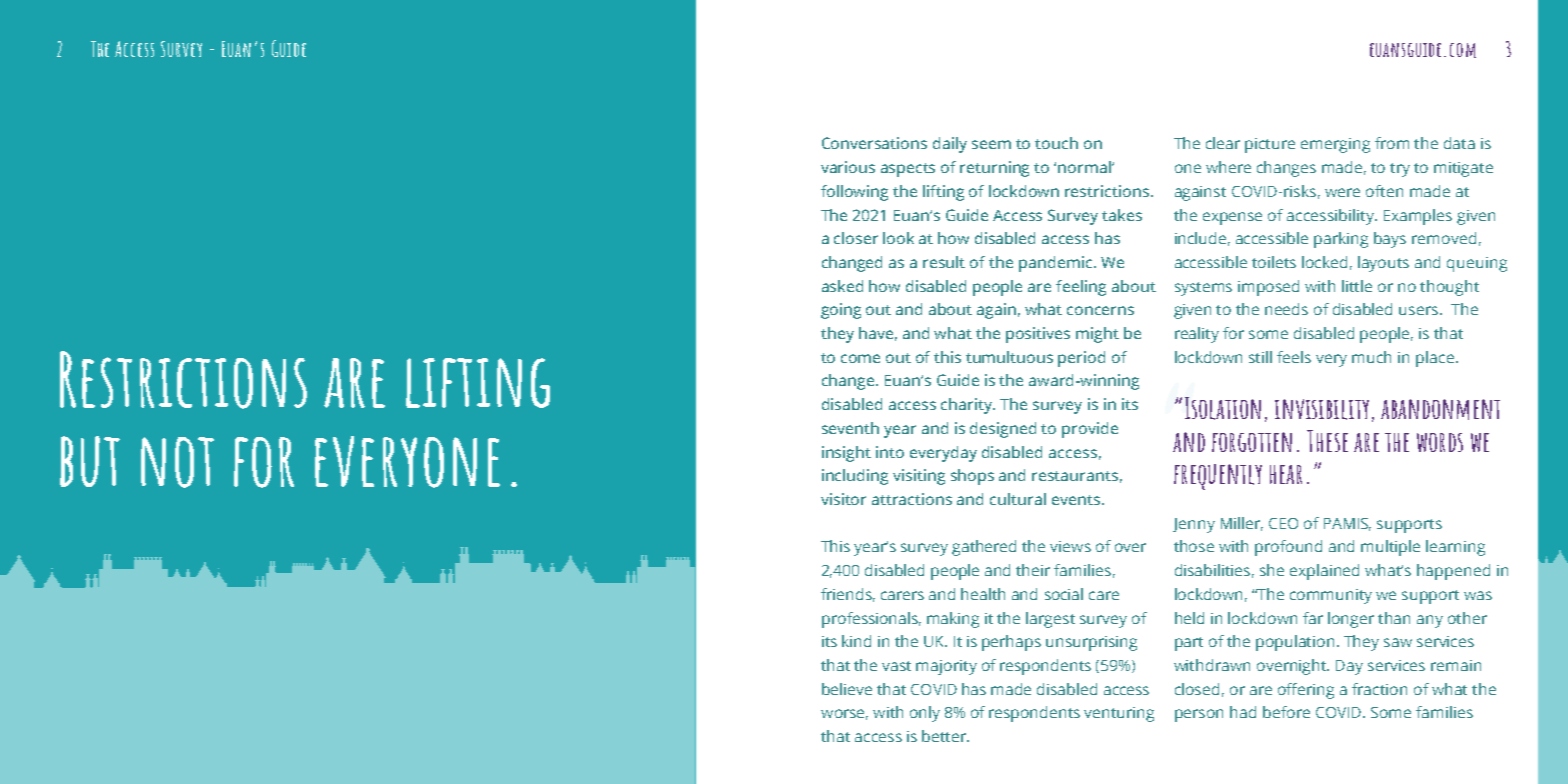 The image size is (1568, 784). Describe the element at coordinates (177, 462) in the image. I see `not` at that location.
